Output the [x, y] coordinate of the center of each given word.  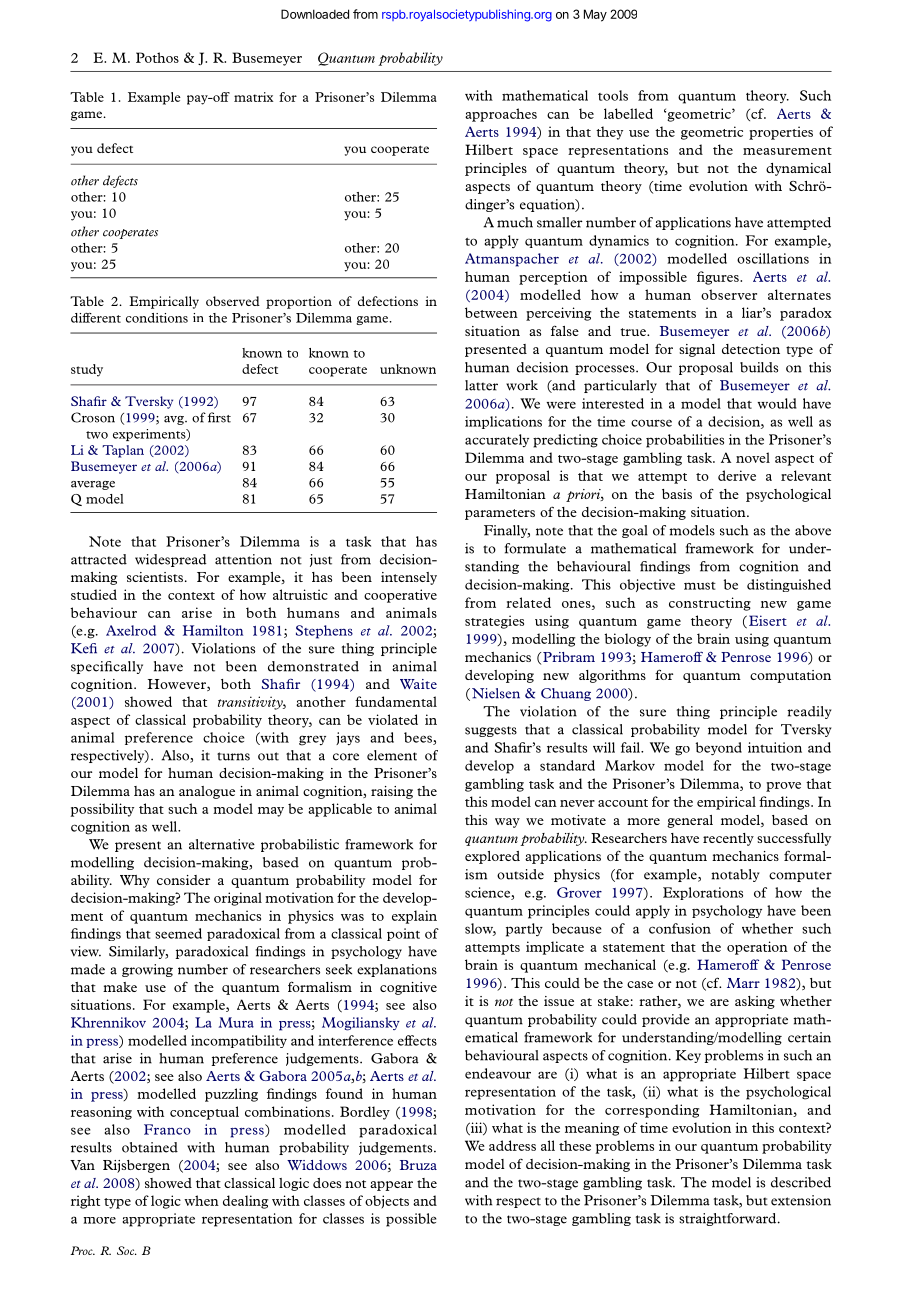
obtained [150, 1147]
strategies [494, 622]
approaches [501, 115]
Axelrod [131, 630]
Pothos [157, 57]
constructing [710, 604]
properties [781, 133]
